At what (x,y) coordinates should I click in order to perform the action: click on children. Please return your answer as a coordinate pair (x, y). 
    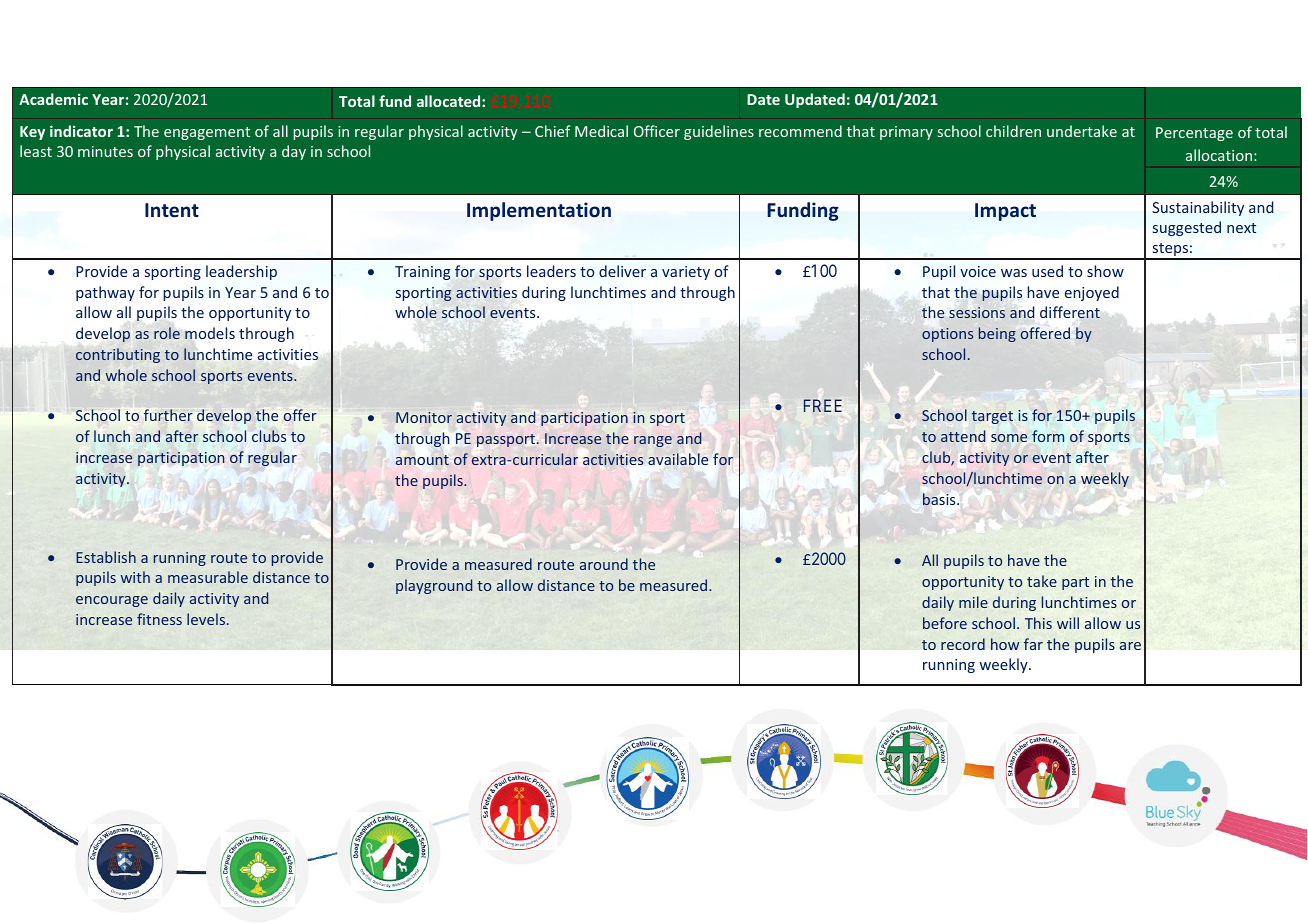
    Looking at the image, I should click on (1013, 131).
